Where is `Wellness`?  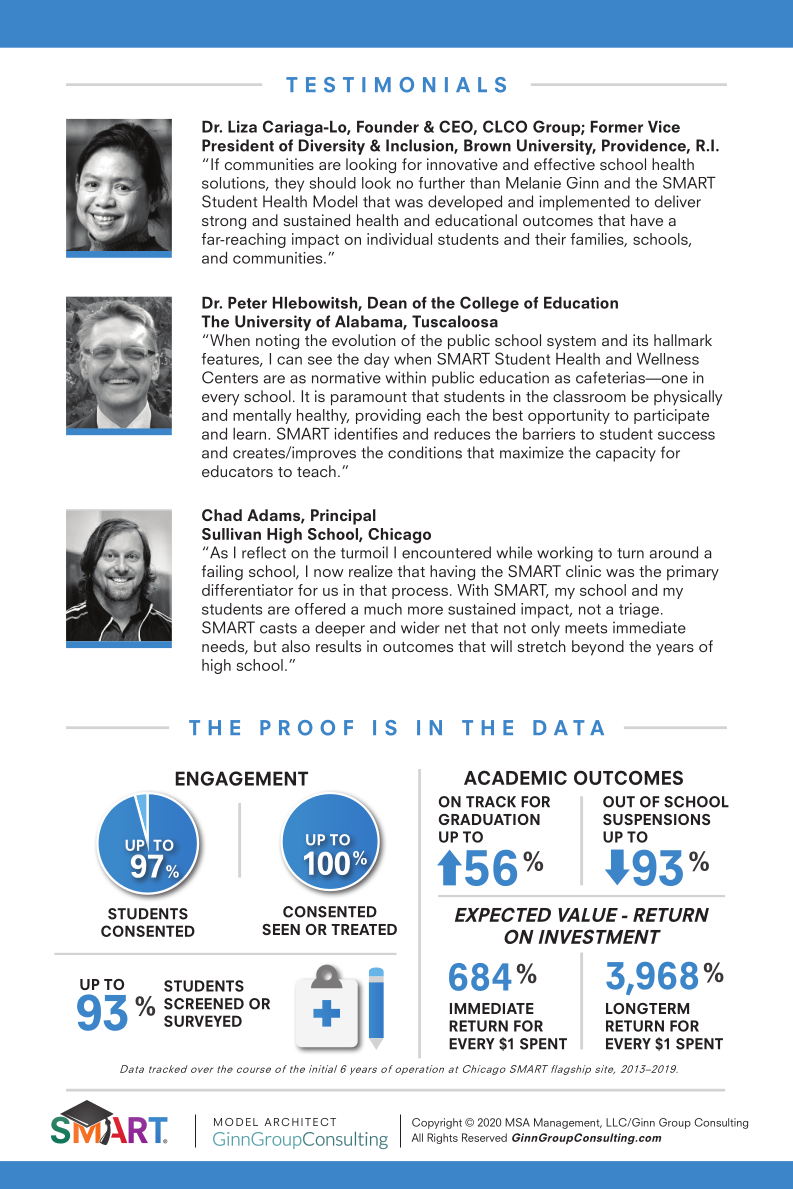
Wellness is located at coordinates (668, 359).
